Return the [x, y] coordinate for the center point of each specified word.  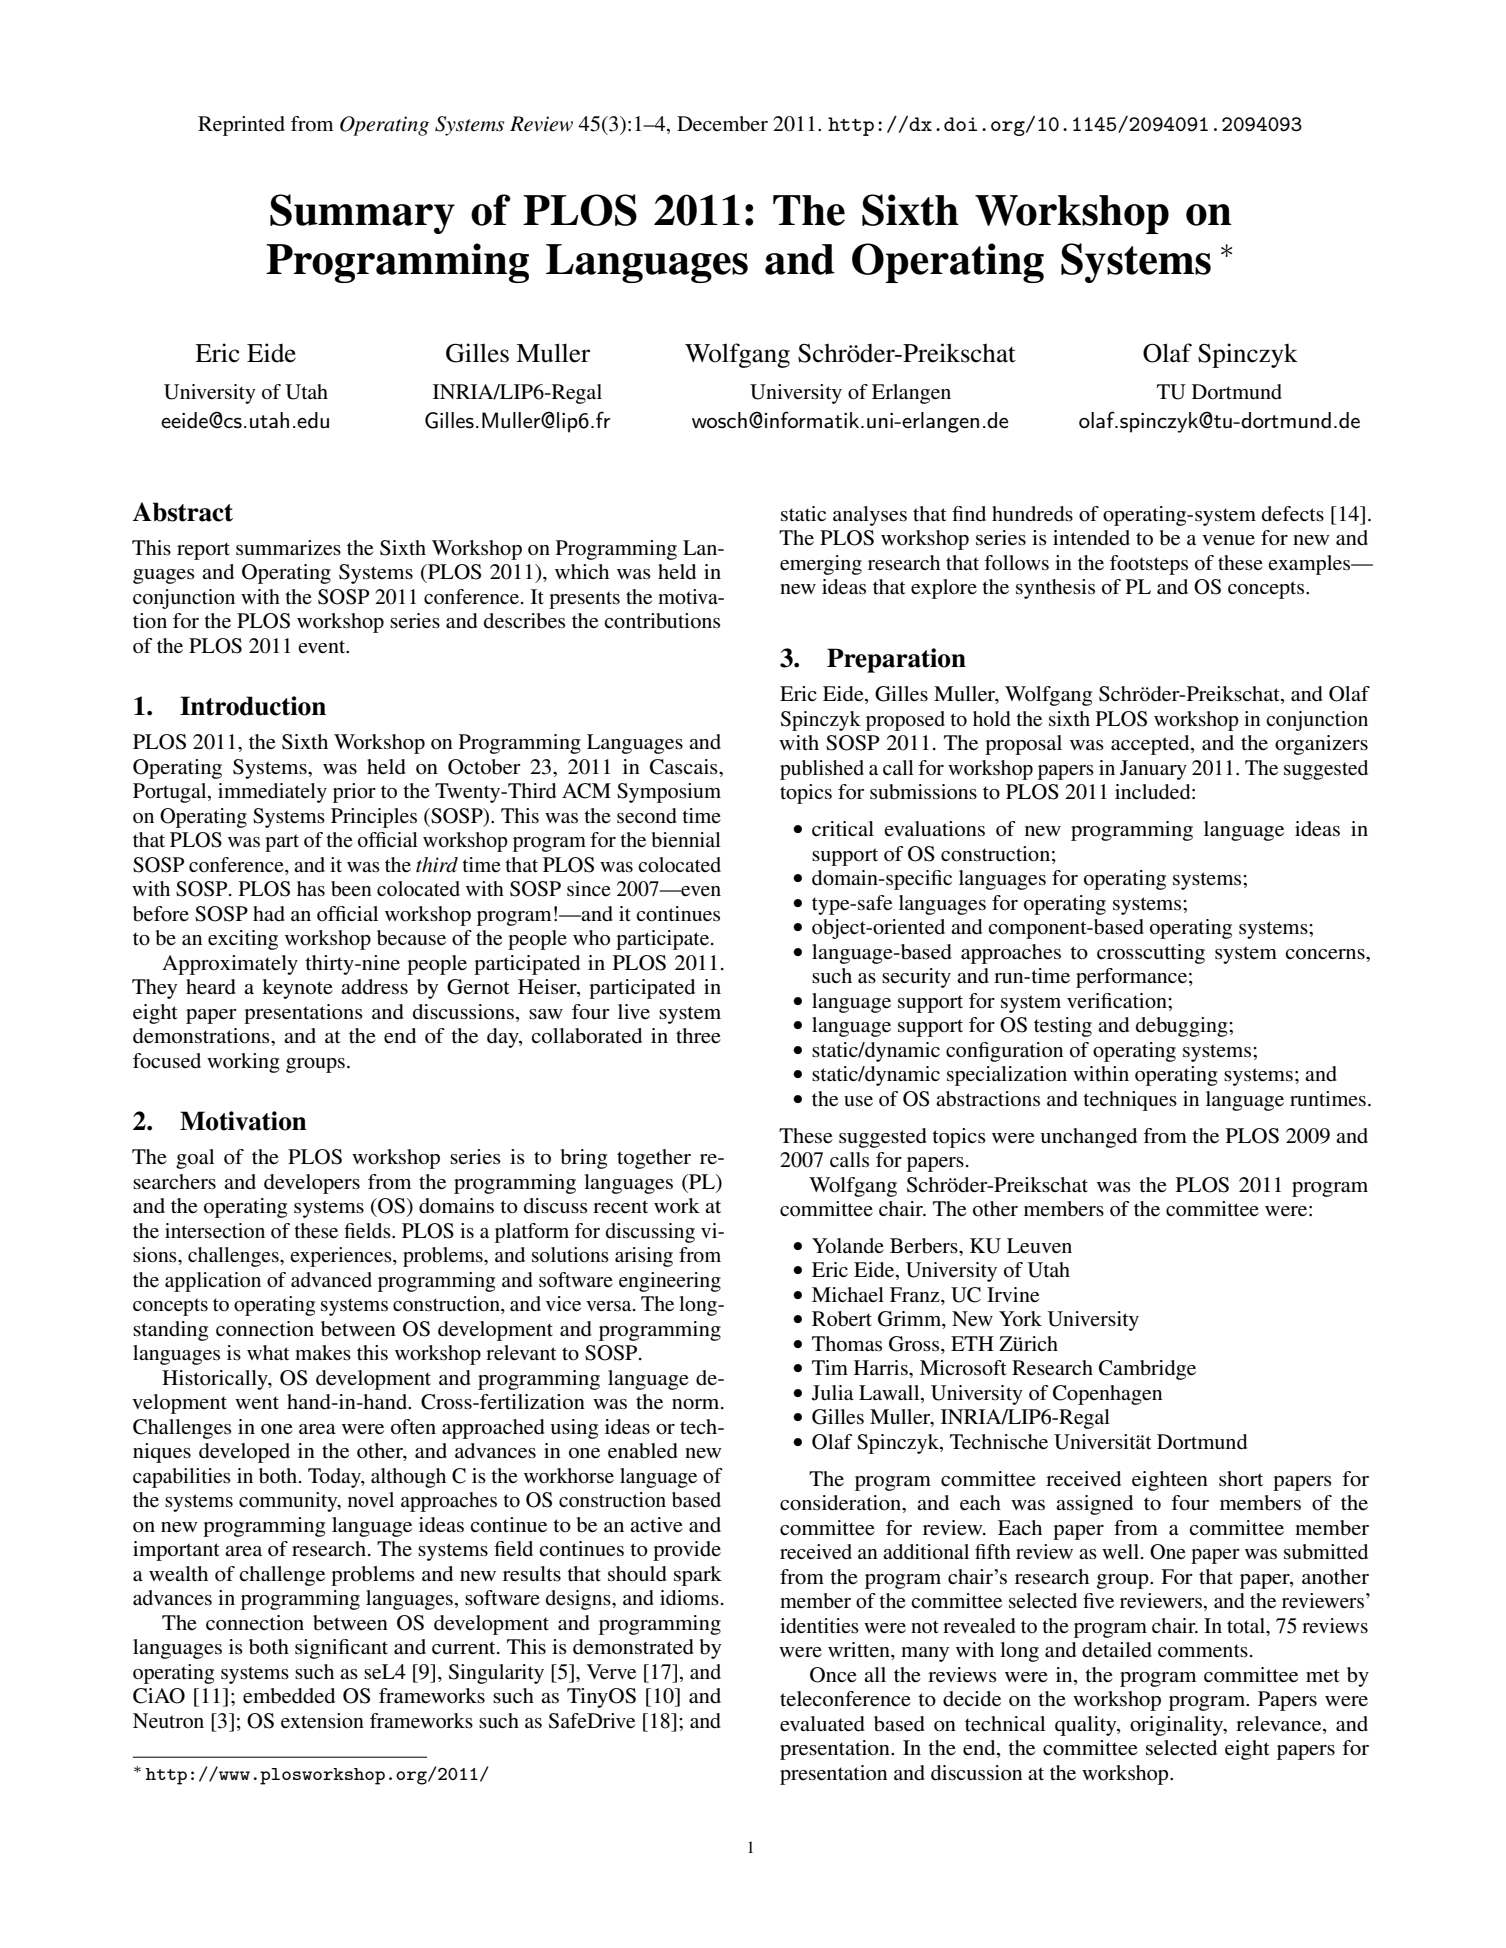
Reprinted [241, 126]
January [1153, 770]
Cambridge [1147, 1370]
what [268, 1352]
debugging [1183, 1027]
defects [1293, 514]
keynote [297, 989]
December [722, 124]
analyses [870, 516]
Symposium [669, 793]
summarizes [288, 548]
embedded [289, 1696]
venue [1228, 540]
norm [697, 1404]
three [698, 1036]
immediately [272, 793]
